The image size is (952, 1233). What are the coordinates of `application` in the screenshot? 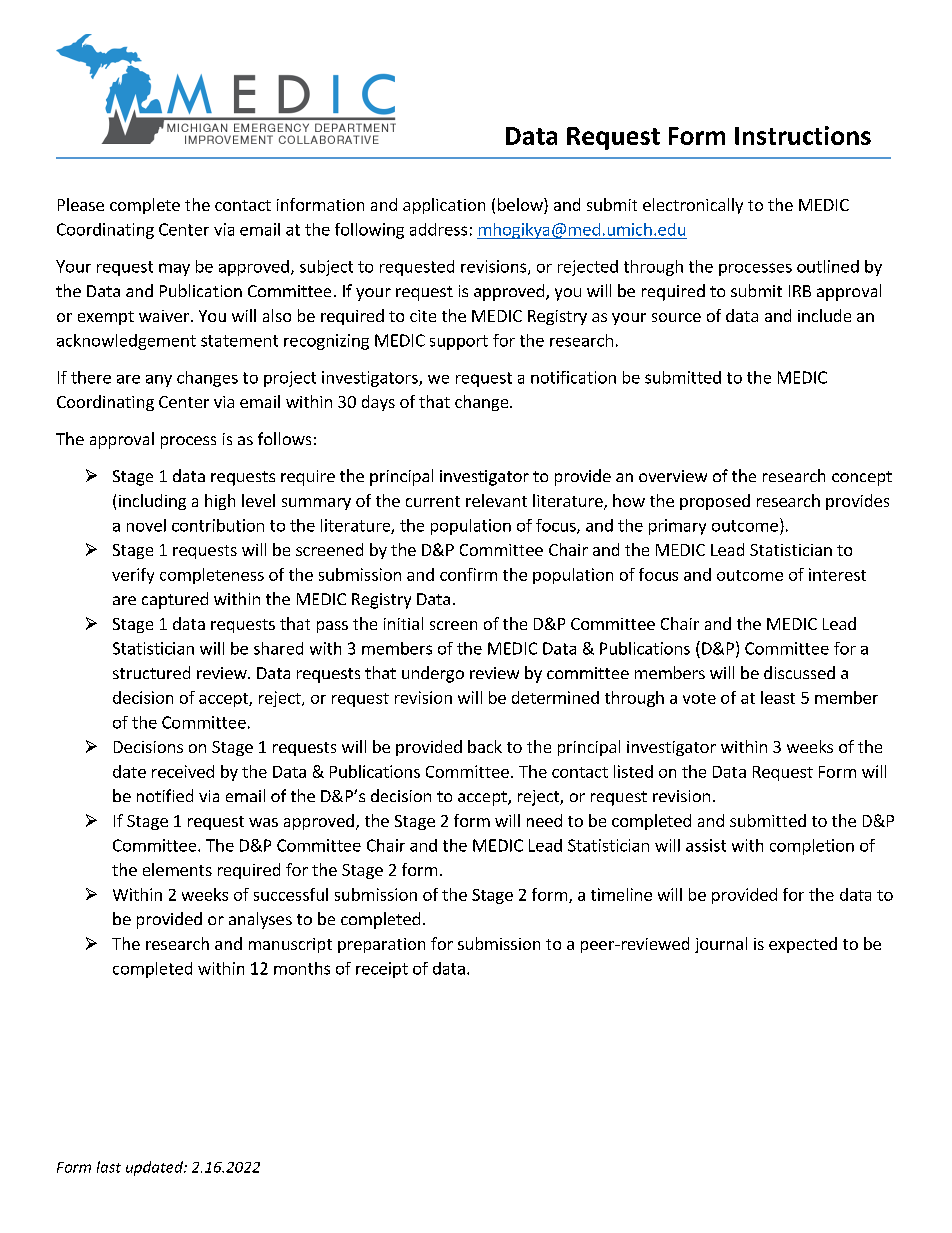 It's located at (444, 206).
